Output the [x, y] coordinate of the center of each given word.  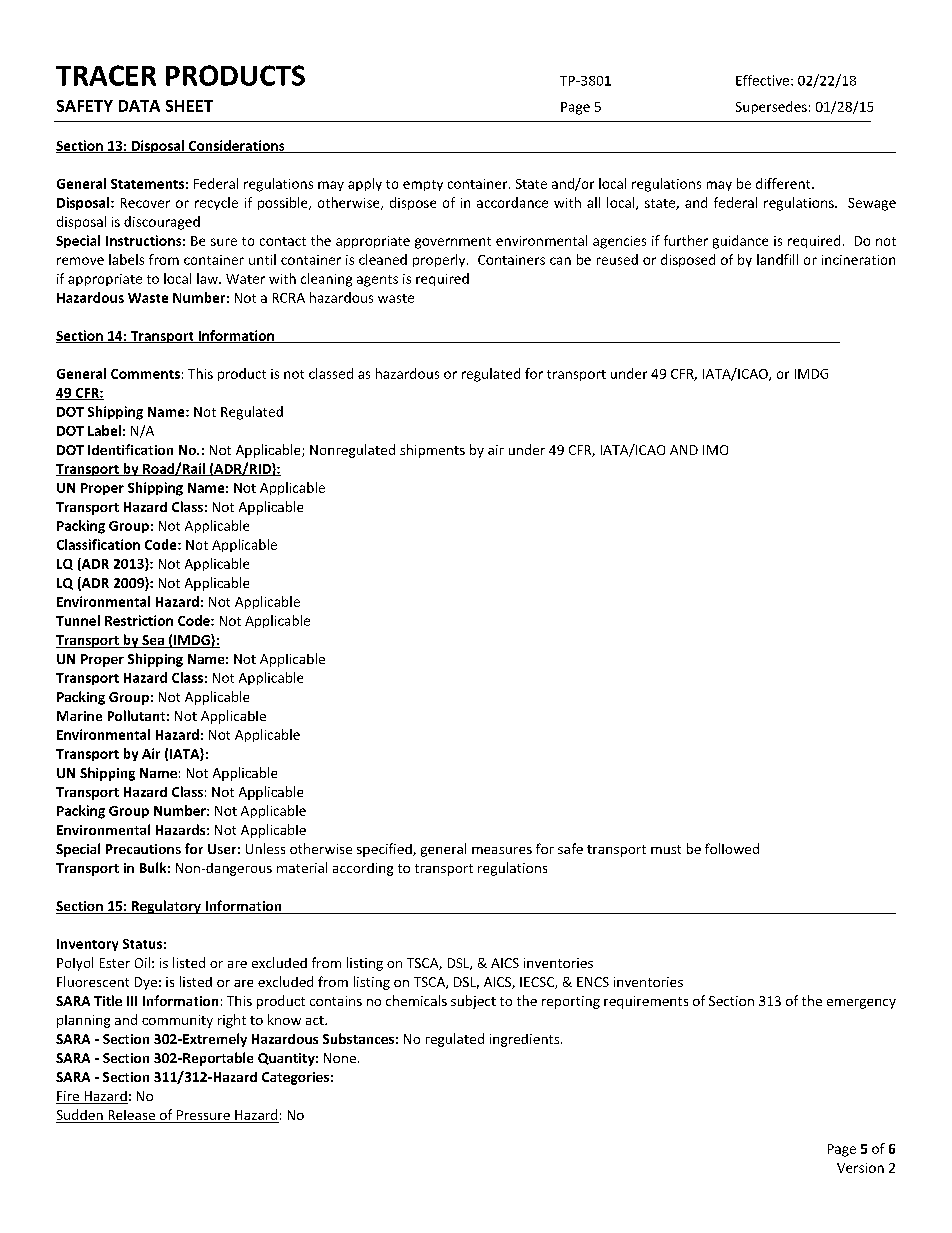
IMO [715, 450]
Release [131, 1116]
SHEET [189, 106]
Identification [130, 449]
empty [423, 185]
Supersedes [771, 107]
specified [385, 850]
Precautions [143, 849]
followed [732, 848]
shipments [432, 451]
